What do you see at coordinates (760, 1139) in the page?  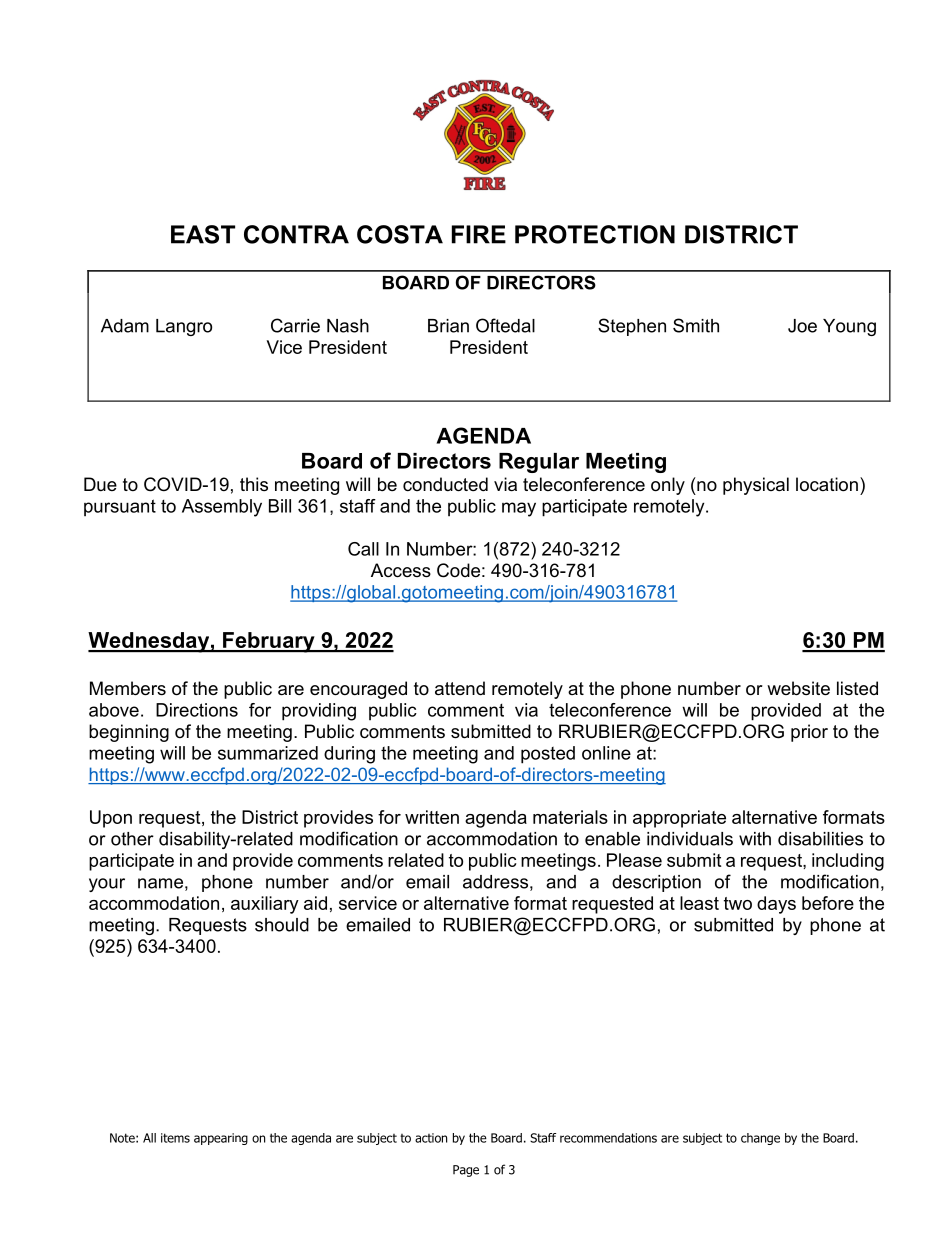 I see `change` at bounding box center [760, 1139].
